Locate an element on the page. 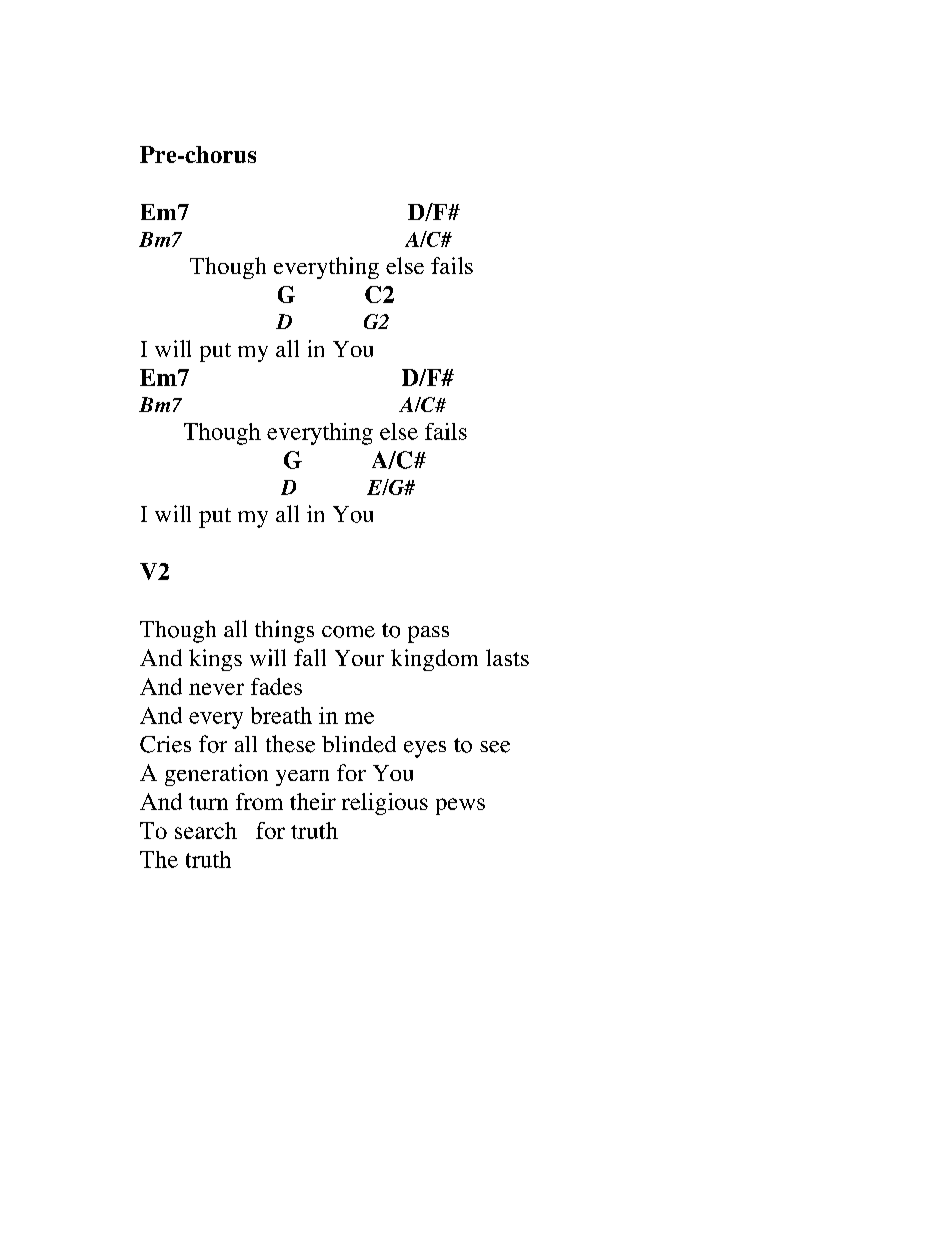 The image size is (952, 1233). lasts is located at coordinates (507, 657).
